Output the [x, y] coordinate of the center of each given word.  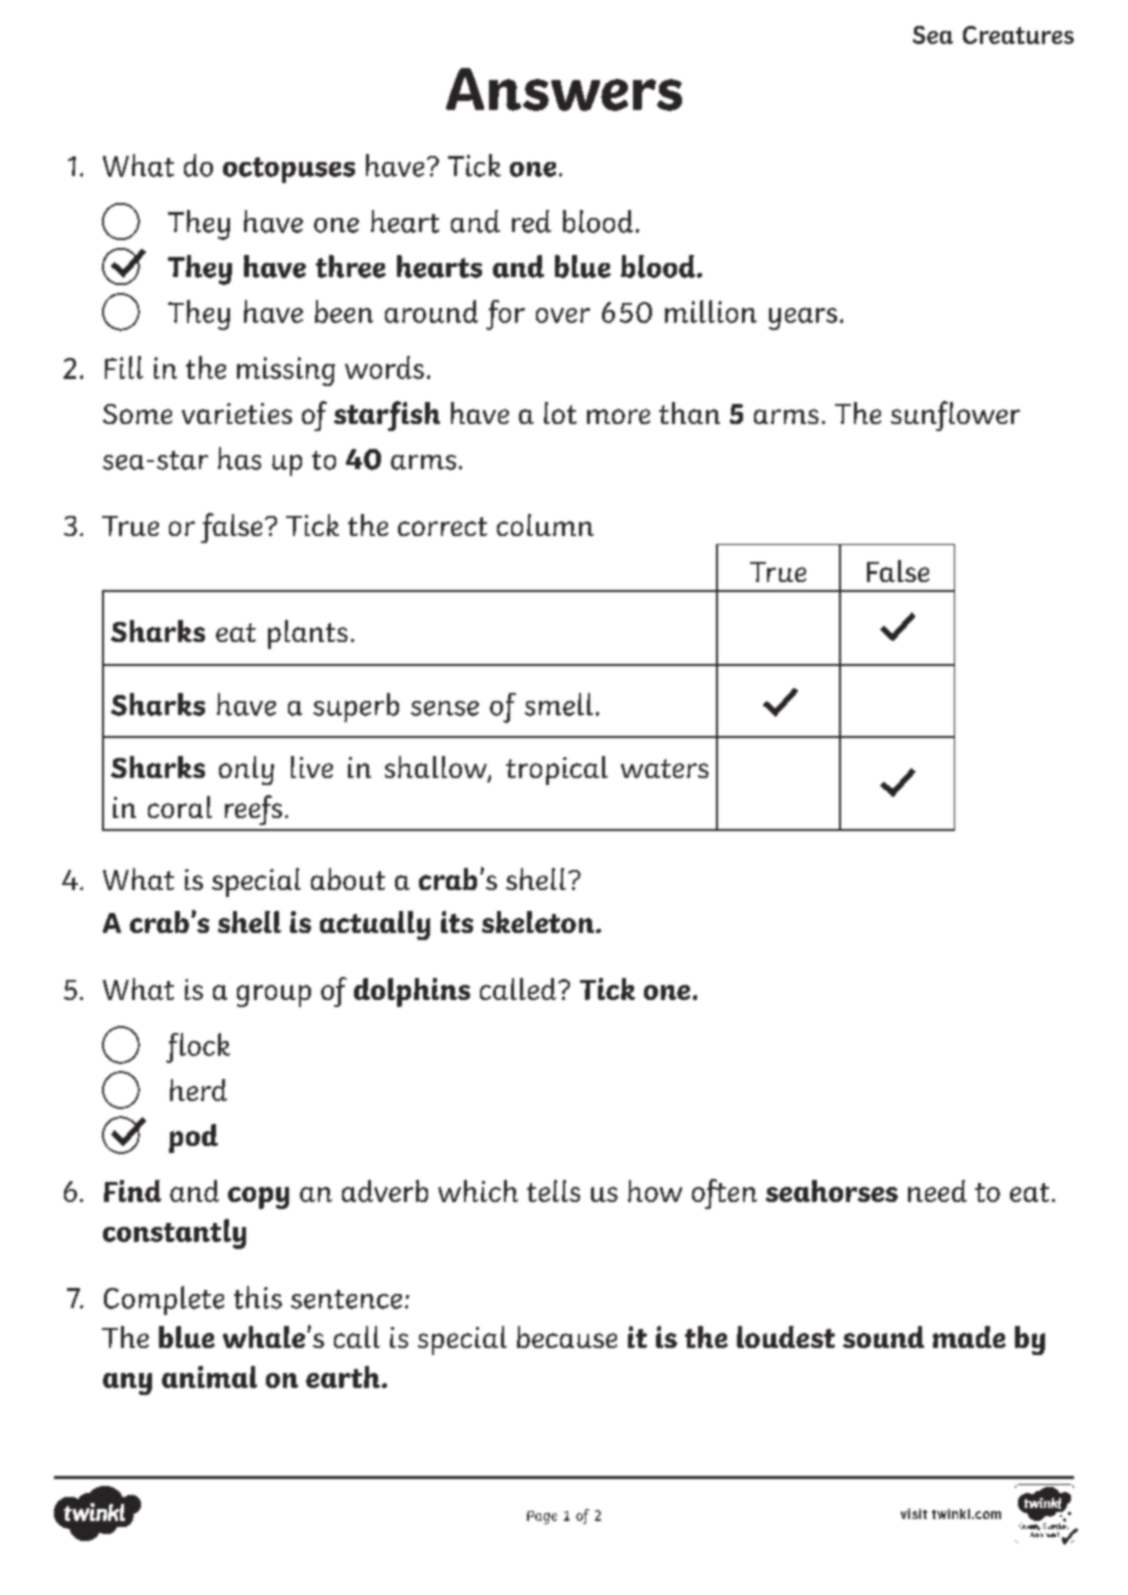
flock [198, 1048]
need [937, 1191]
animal [209, 1377]
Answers [564, 89]
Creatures [1018, 35]
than [689, 413]
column [545, 525]
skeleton [539, 922]
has [239, 458]
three [351, 266]
